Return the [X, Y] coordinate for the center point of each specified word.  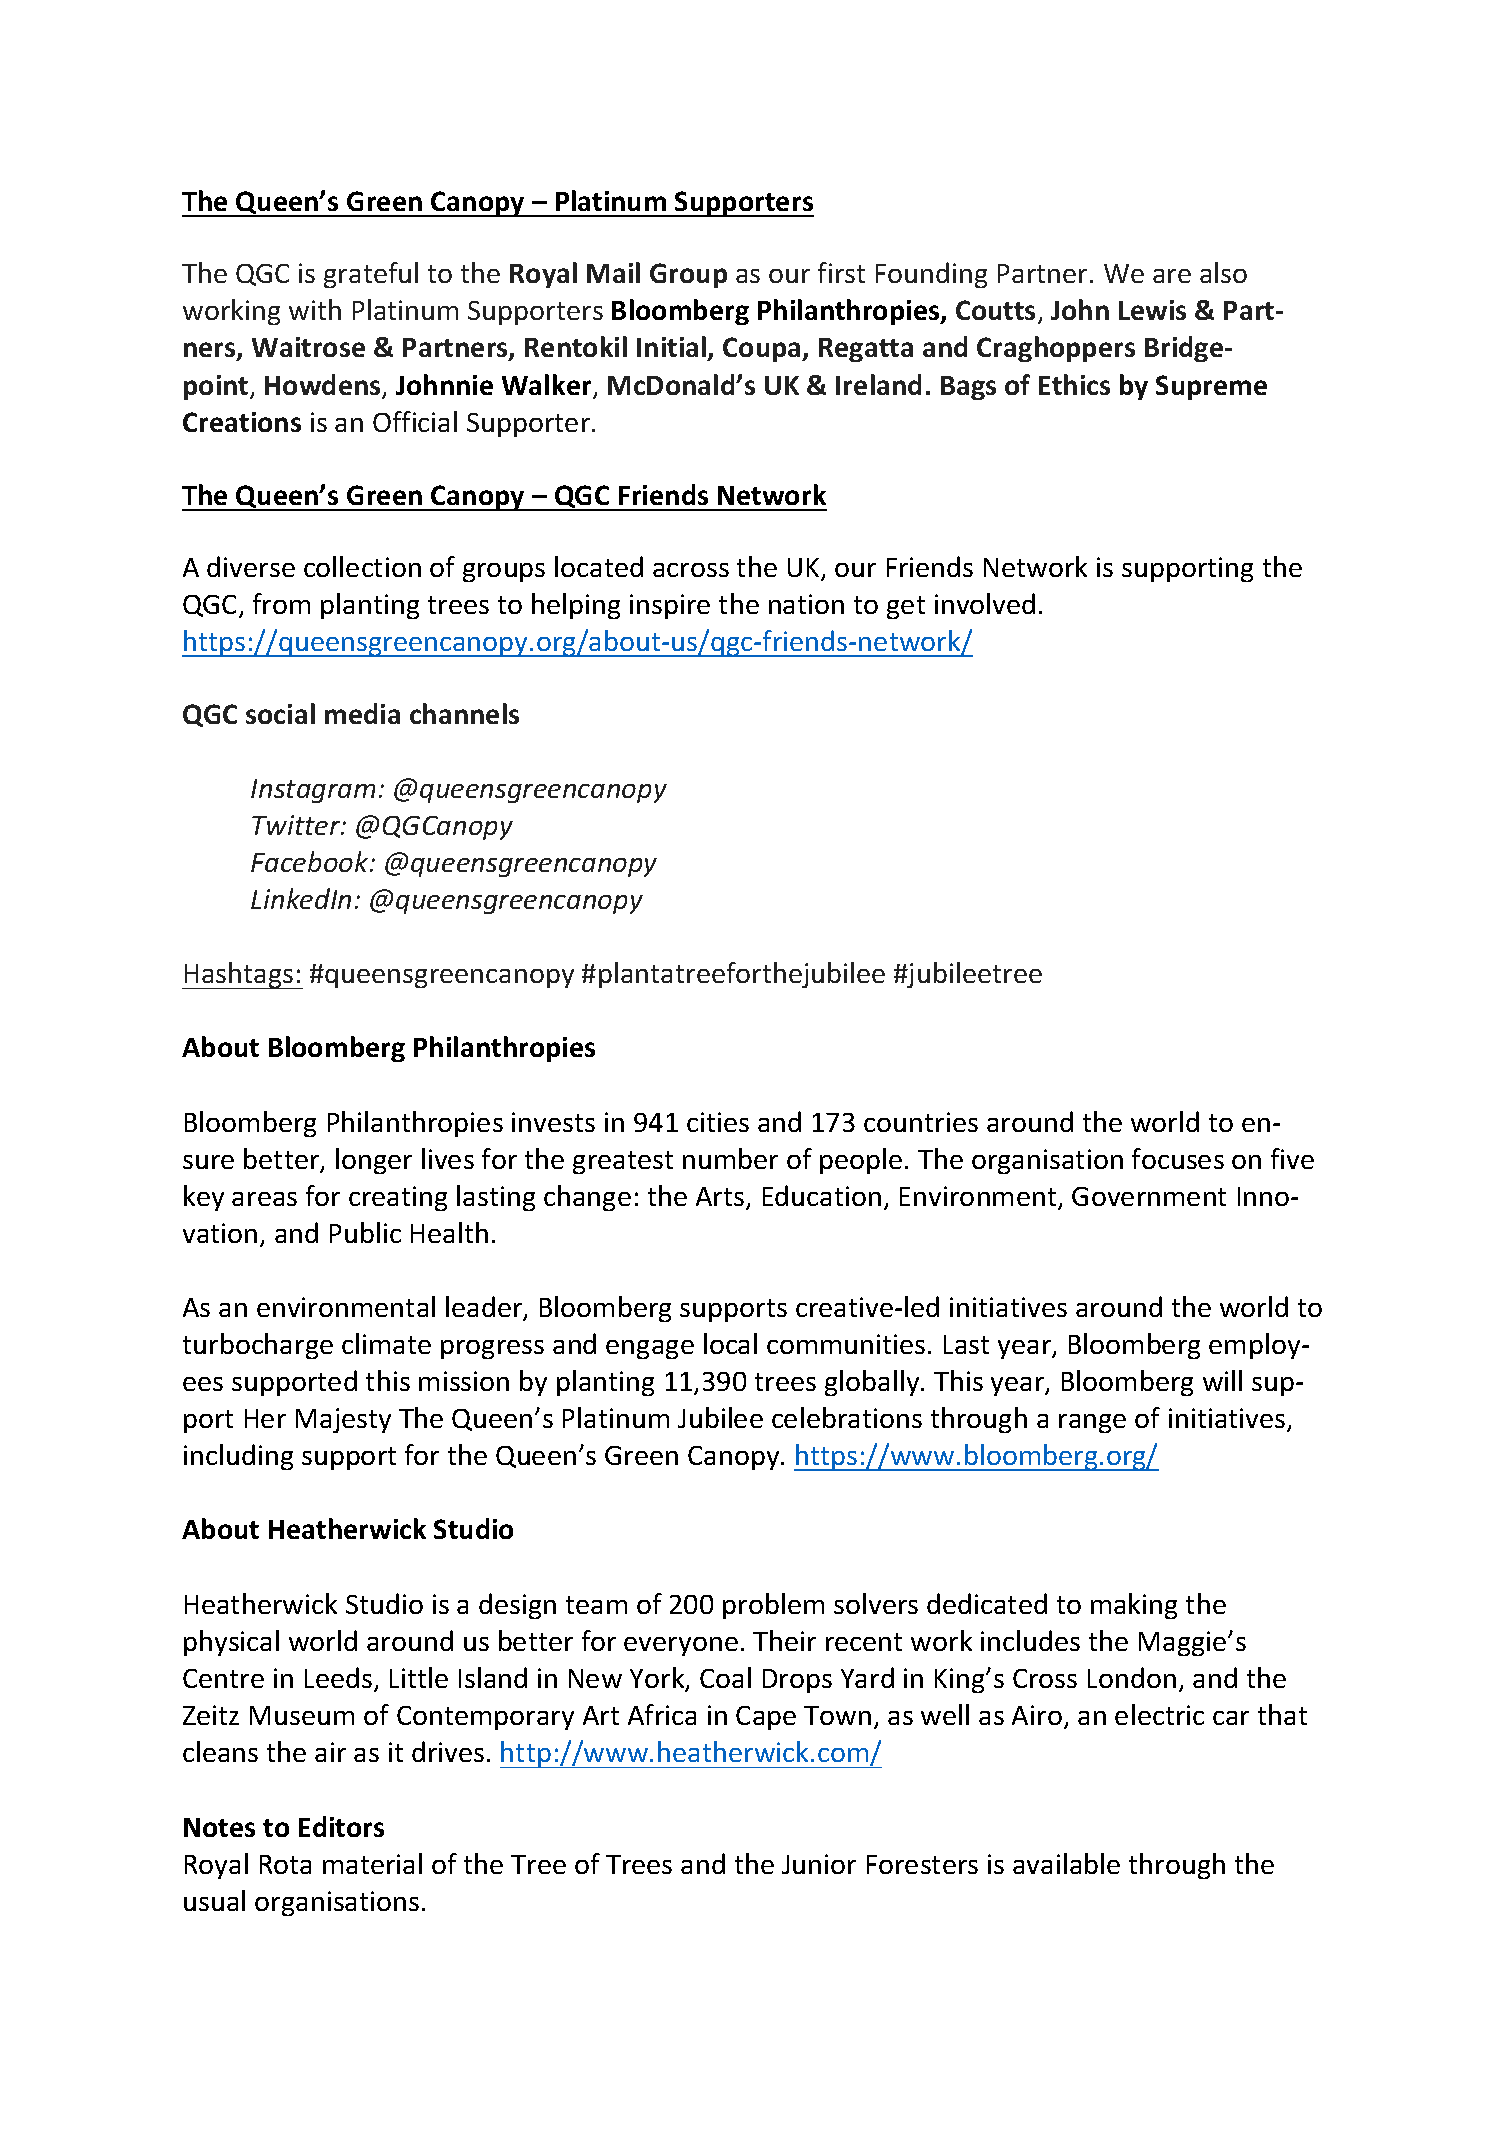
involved [985, 603]
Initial [673, 348]
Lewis [1152, 310]
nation [806, 604]
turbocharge [258, 1346]
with [315, 309]
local [730, 1343]
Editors [341, 1826]
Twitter [297, 825]
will [1222, 1380]
